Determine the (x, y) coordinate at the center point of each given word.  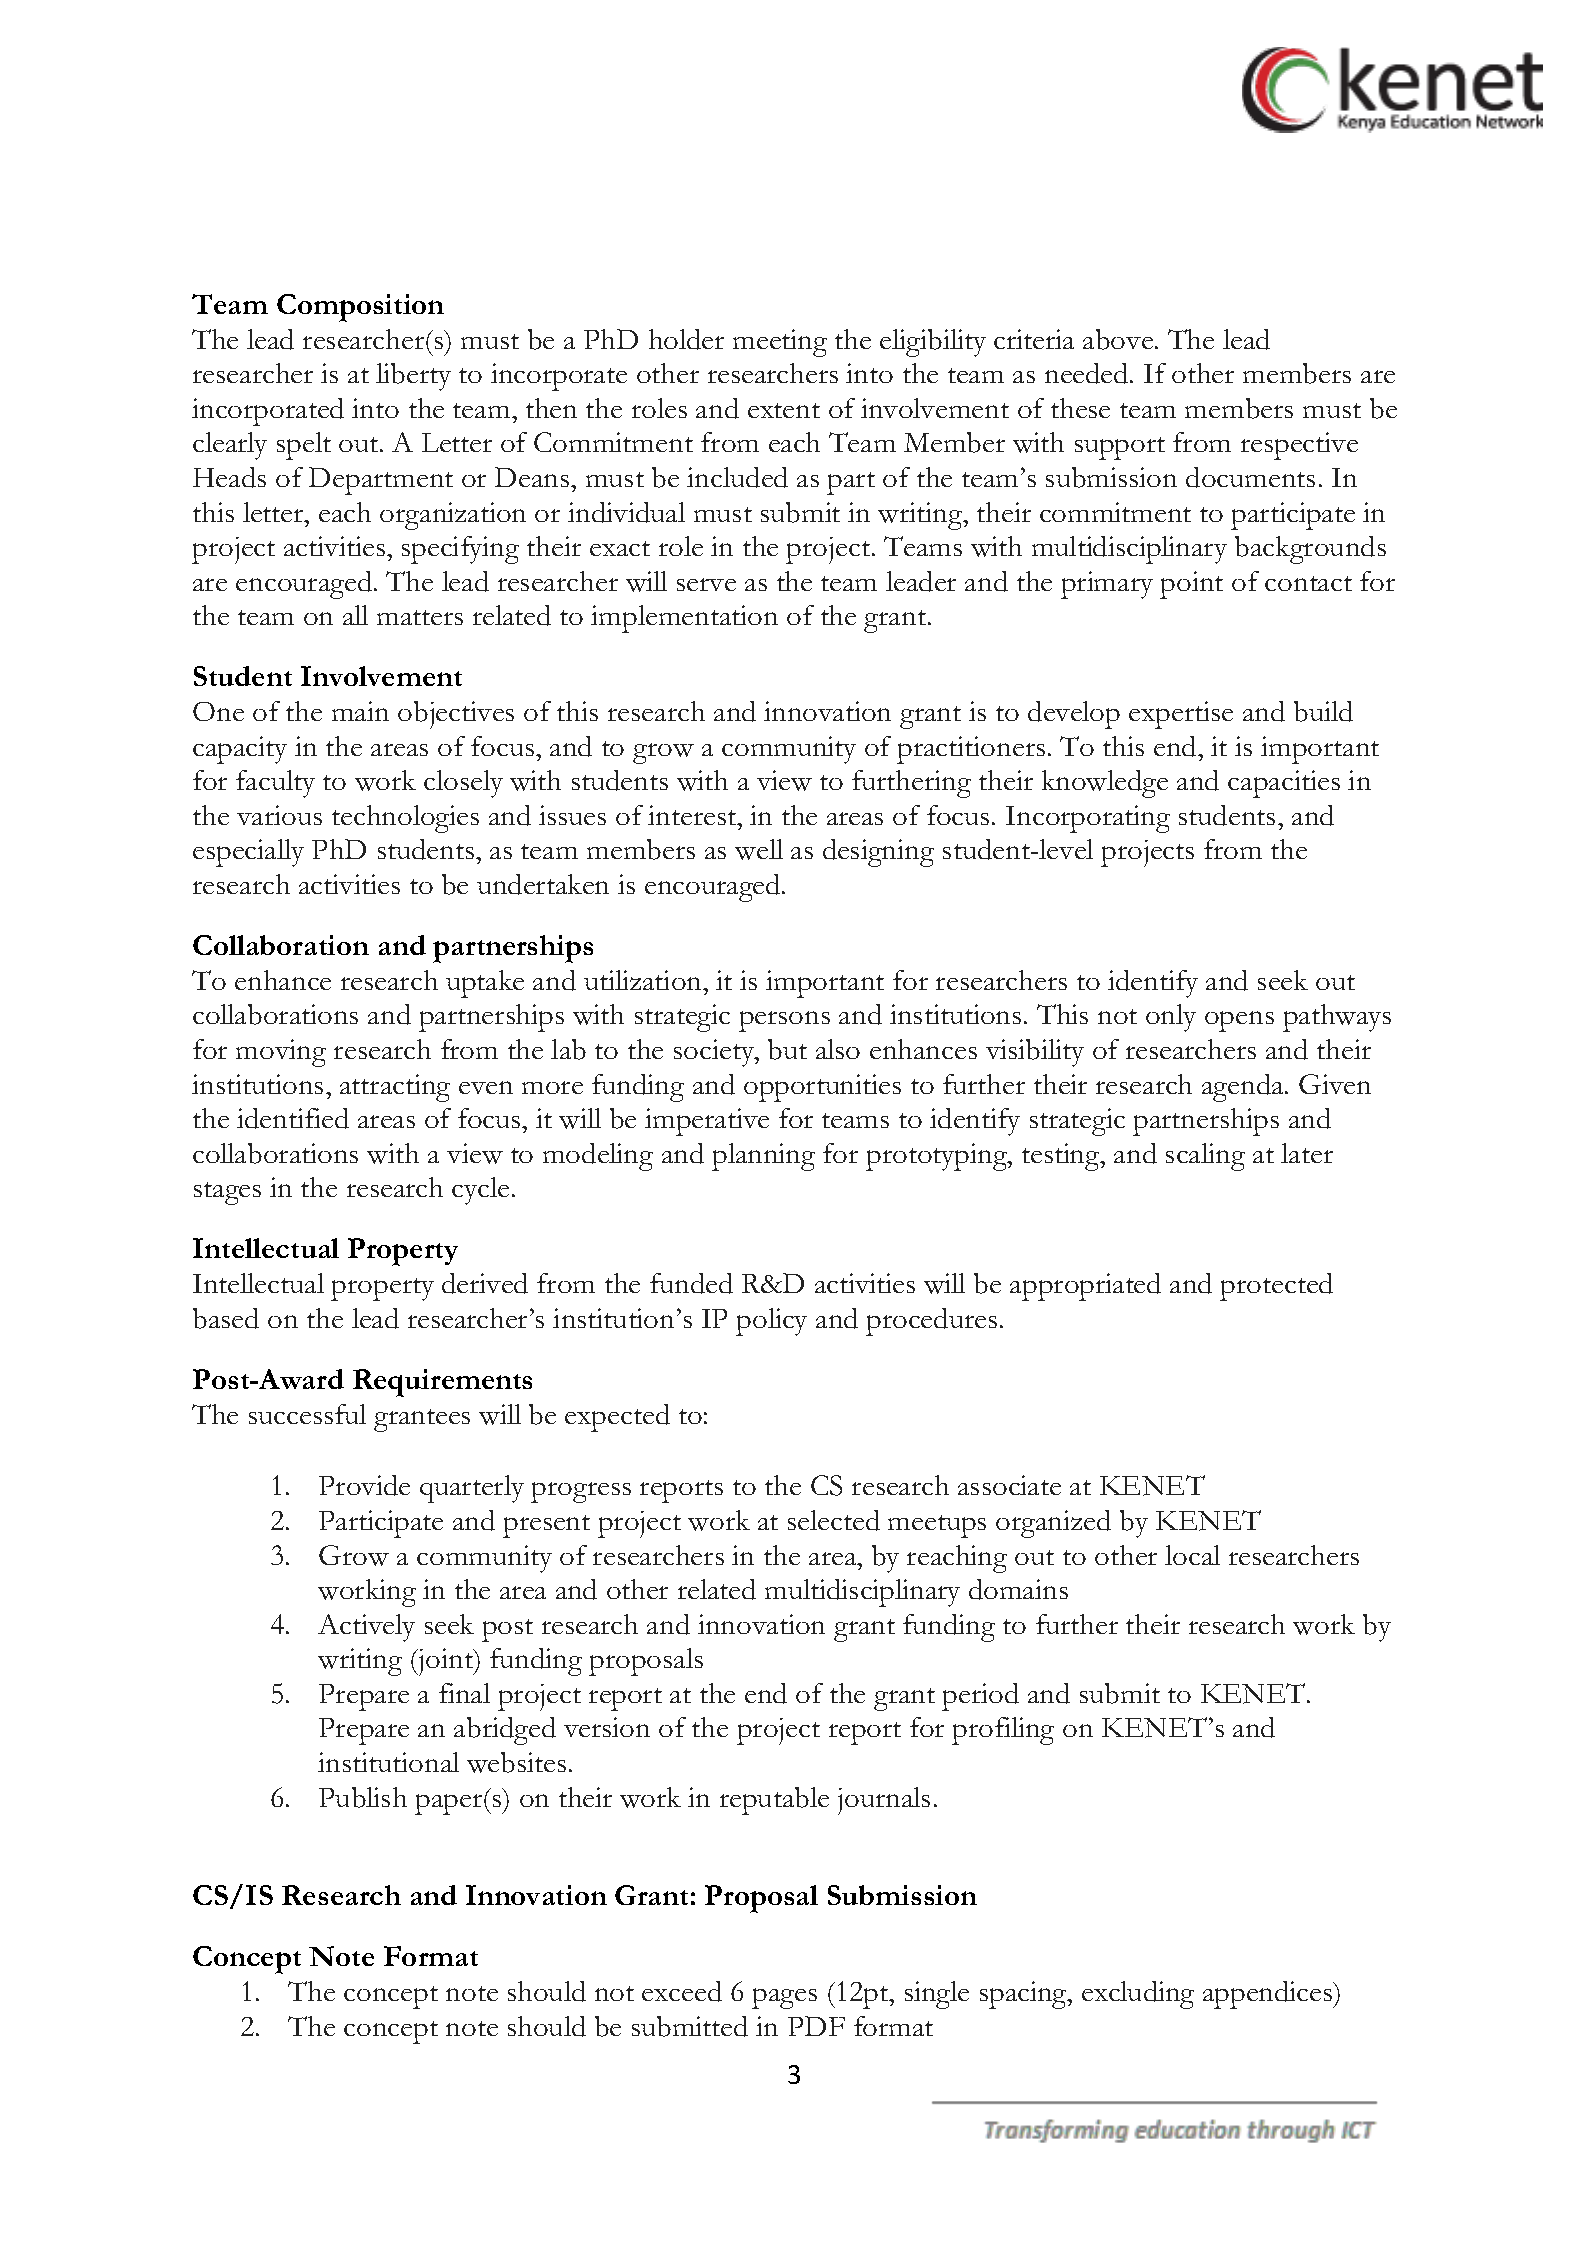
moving (281, 1053)
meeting (780, 343)
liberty (413, 377)
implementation (684, 619)
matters (420, 617)
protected (1276, 1287)
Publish (363, 1797)
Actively (366, 1628)
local (1192, 1555)
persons (784, 1021)
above (1119, 339)
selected (834, 1520)
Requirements (442, 1383)
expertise (1181, 715)
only (1171, 1018)
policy (771, 1322)
